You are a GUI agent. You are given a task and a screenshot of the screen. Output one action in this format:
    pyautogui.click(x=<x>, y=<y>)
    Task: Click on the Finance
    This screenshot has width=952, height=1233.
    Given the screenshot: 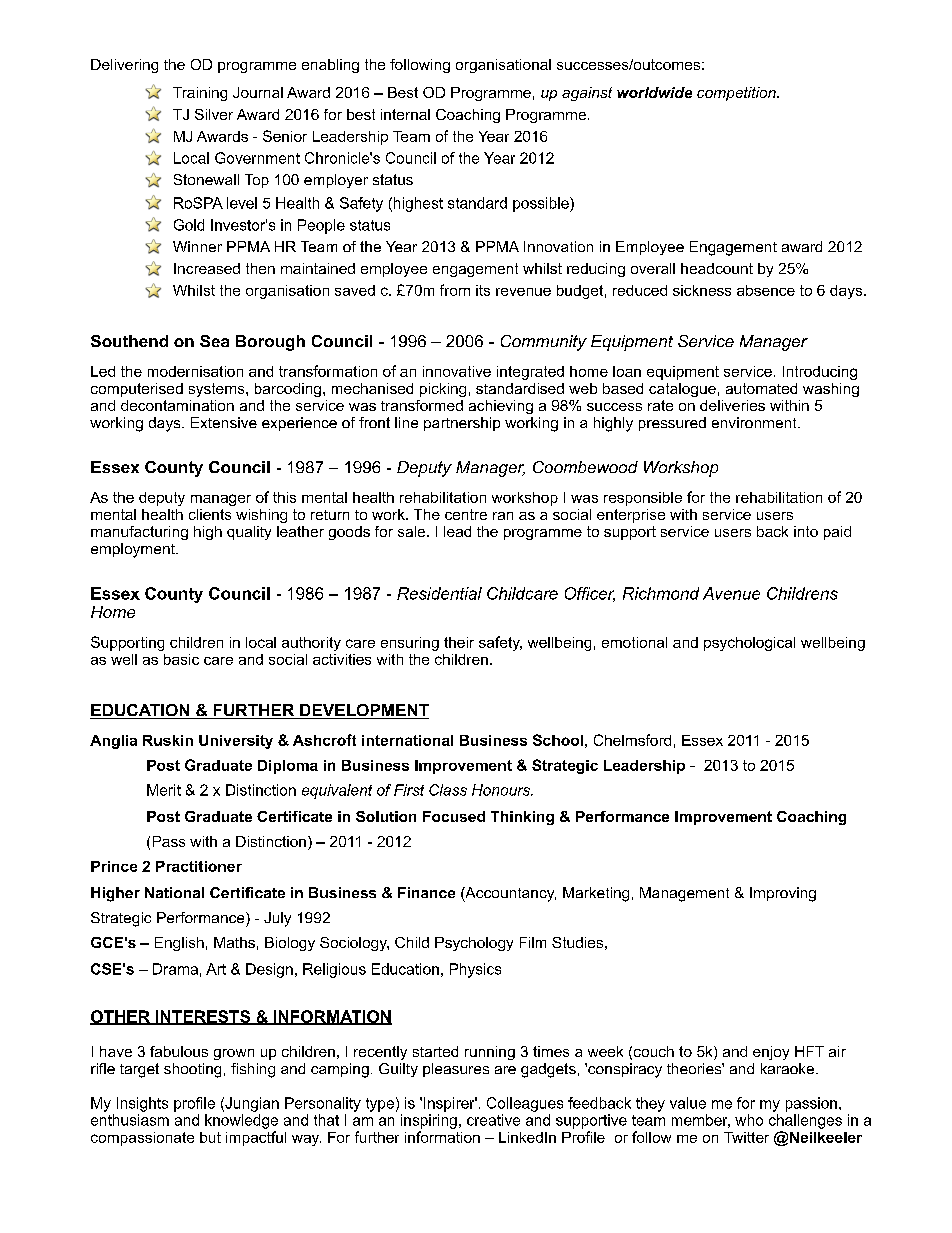 What is the action you would take?
    pyautogui.click(x=426, y=892)
